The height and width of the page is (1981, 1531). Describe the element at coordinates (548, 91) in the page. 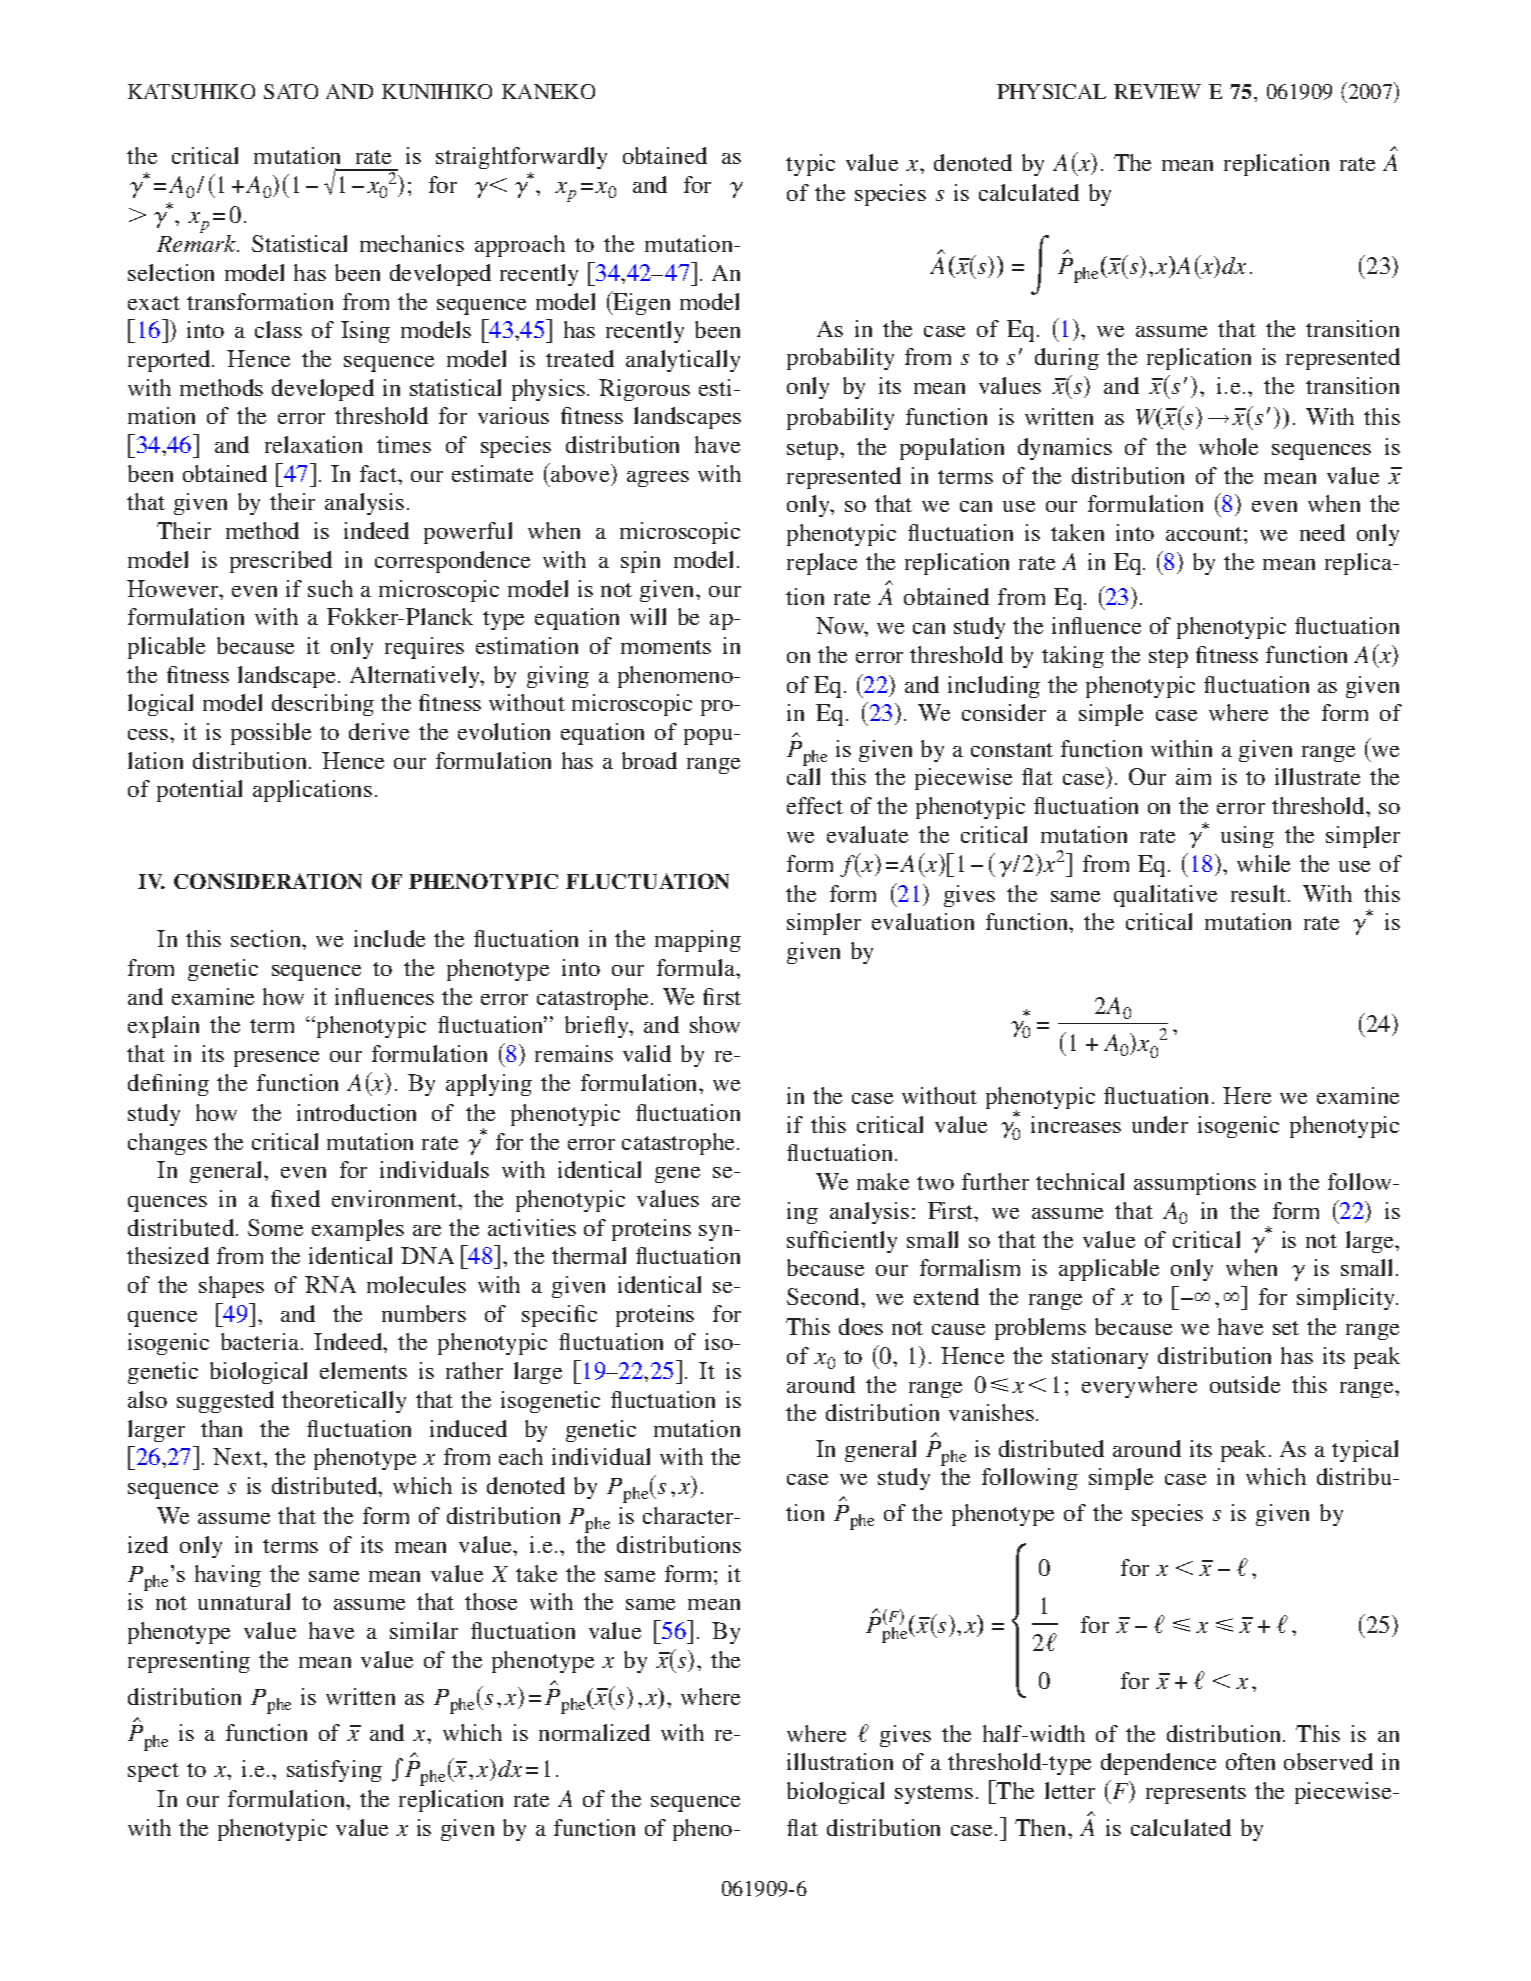

I see `KANEKO` at that location.
